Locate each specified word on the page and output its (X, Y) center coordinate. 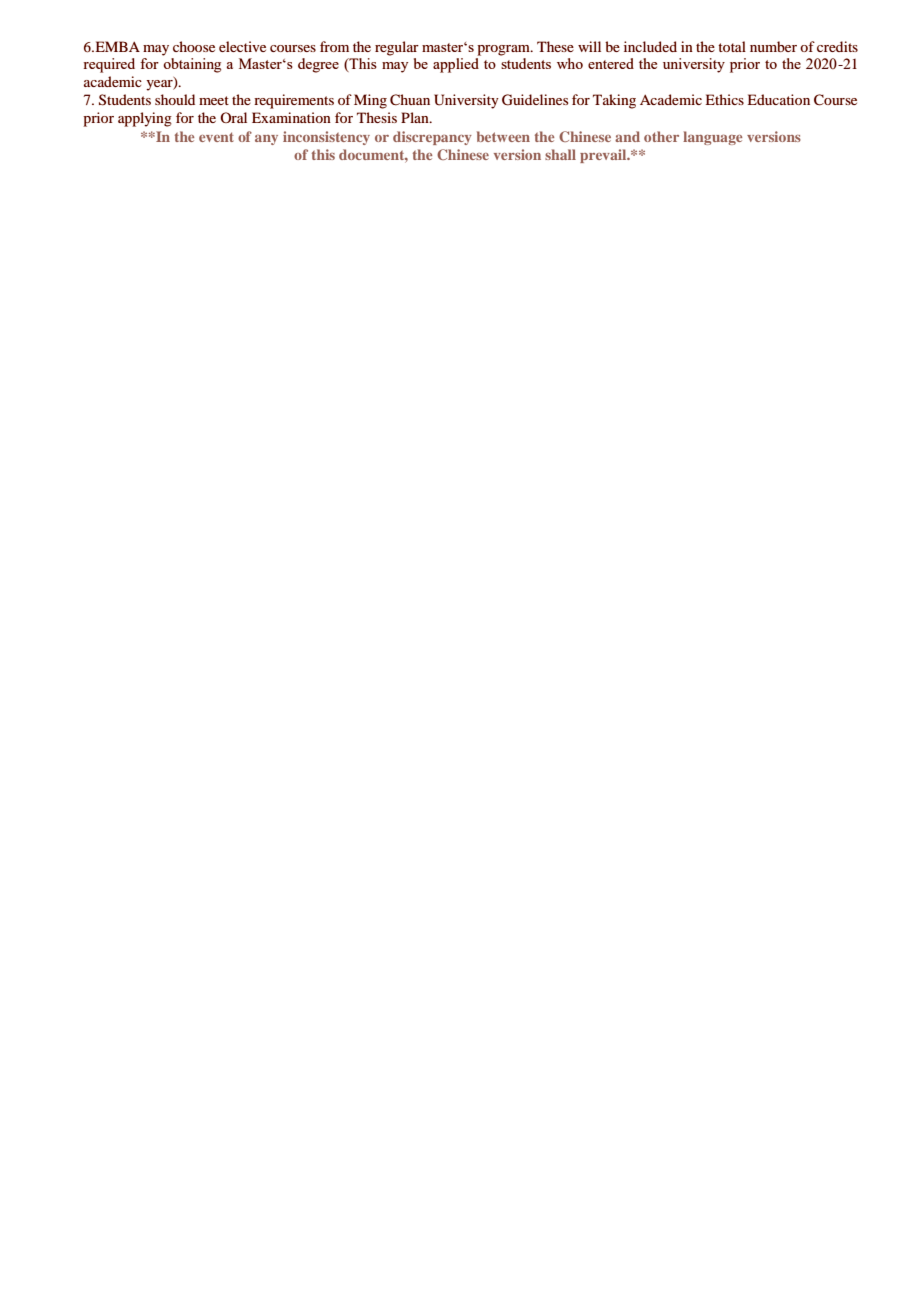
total (732, 46)
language (712, 138)
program (504, 50)
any (266, 140)
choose (194, 46)
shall (560, 154)
